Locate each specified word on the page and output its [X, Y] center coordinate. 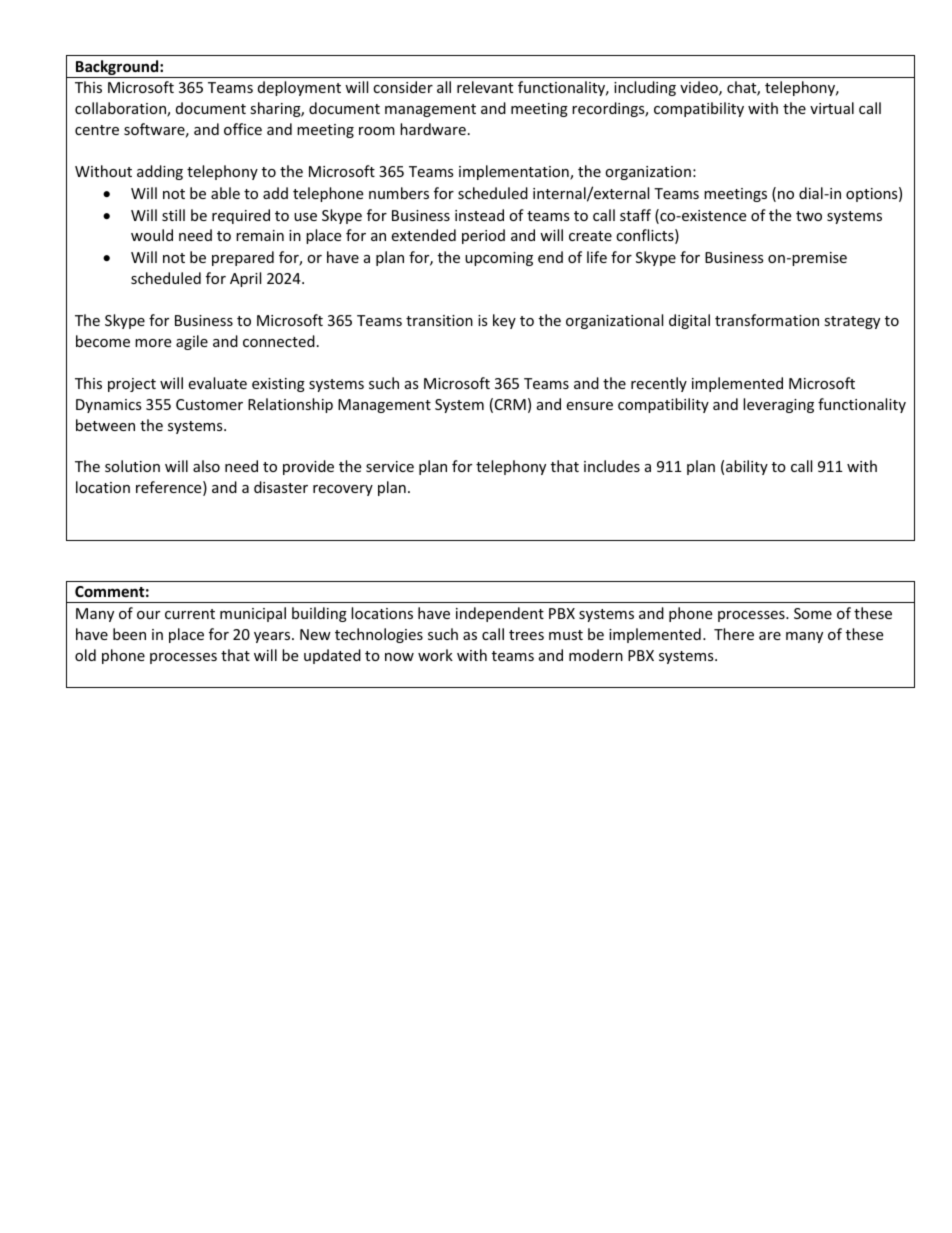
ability [747, 467]
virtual [832, 108]
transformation [767, 320]
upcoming [499, 259]
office [243, 129]
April [245, 279]
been [129, 634]
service [390, 466]
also [206, 466]
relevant [485, 87]
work [435, 655]
